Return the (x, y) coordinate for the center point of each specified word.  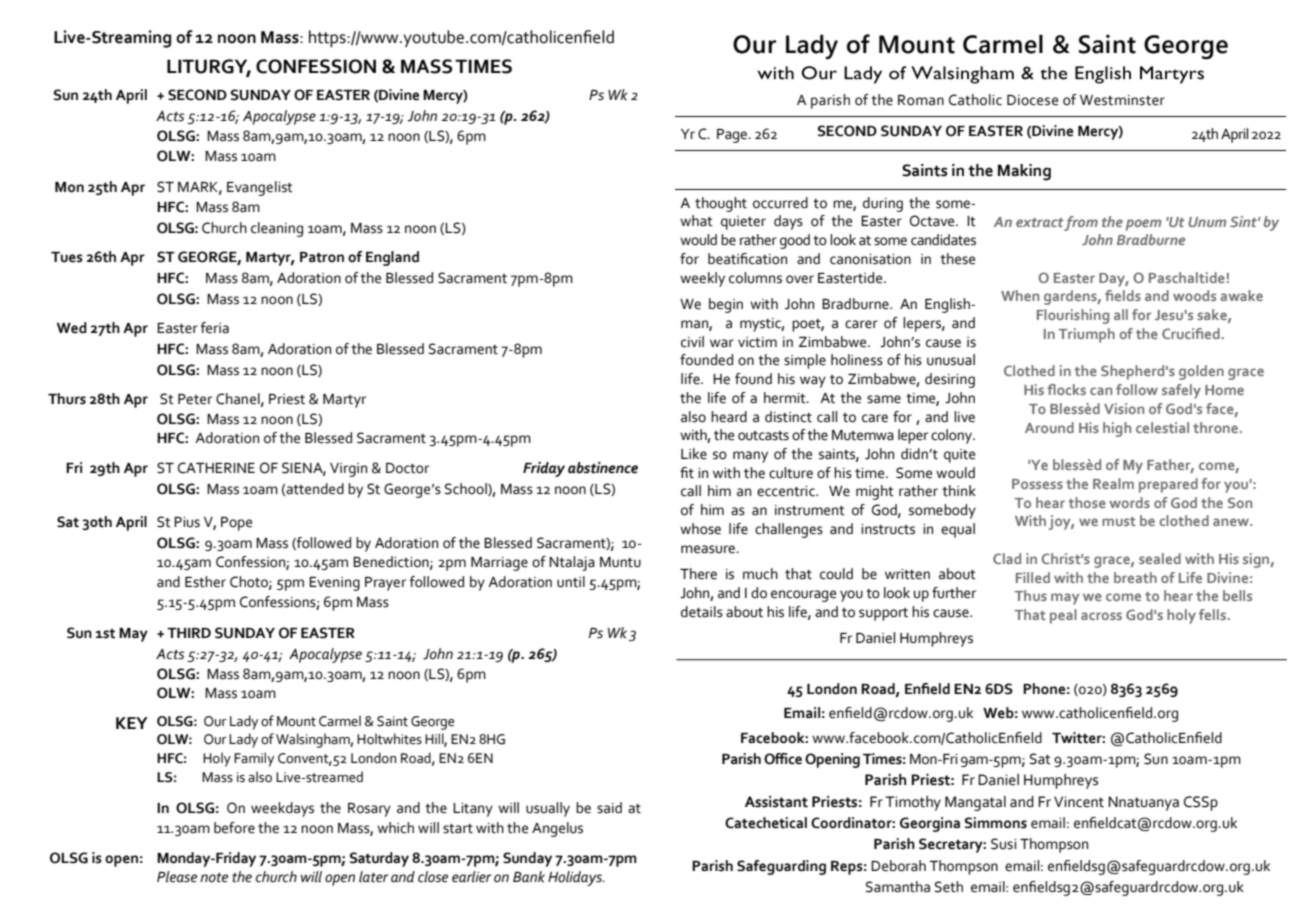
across (1101, 616)
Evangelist (260, 188)
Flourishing (1073, 316)
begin (726, 305)
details (702, 612)
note (214, 878)
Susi (1003, 844)
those (1087, 502)
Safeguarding (781, 867)
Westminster (1122, 100)
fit (687, 473)
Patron (322, 257)
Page (733, 136)
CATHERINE (216, 468)
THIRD (189, 633)
